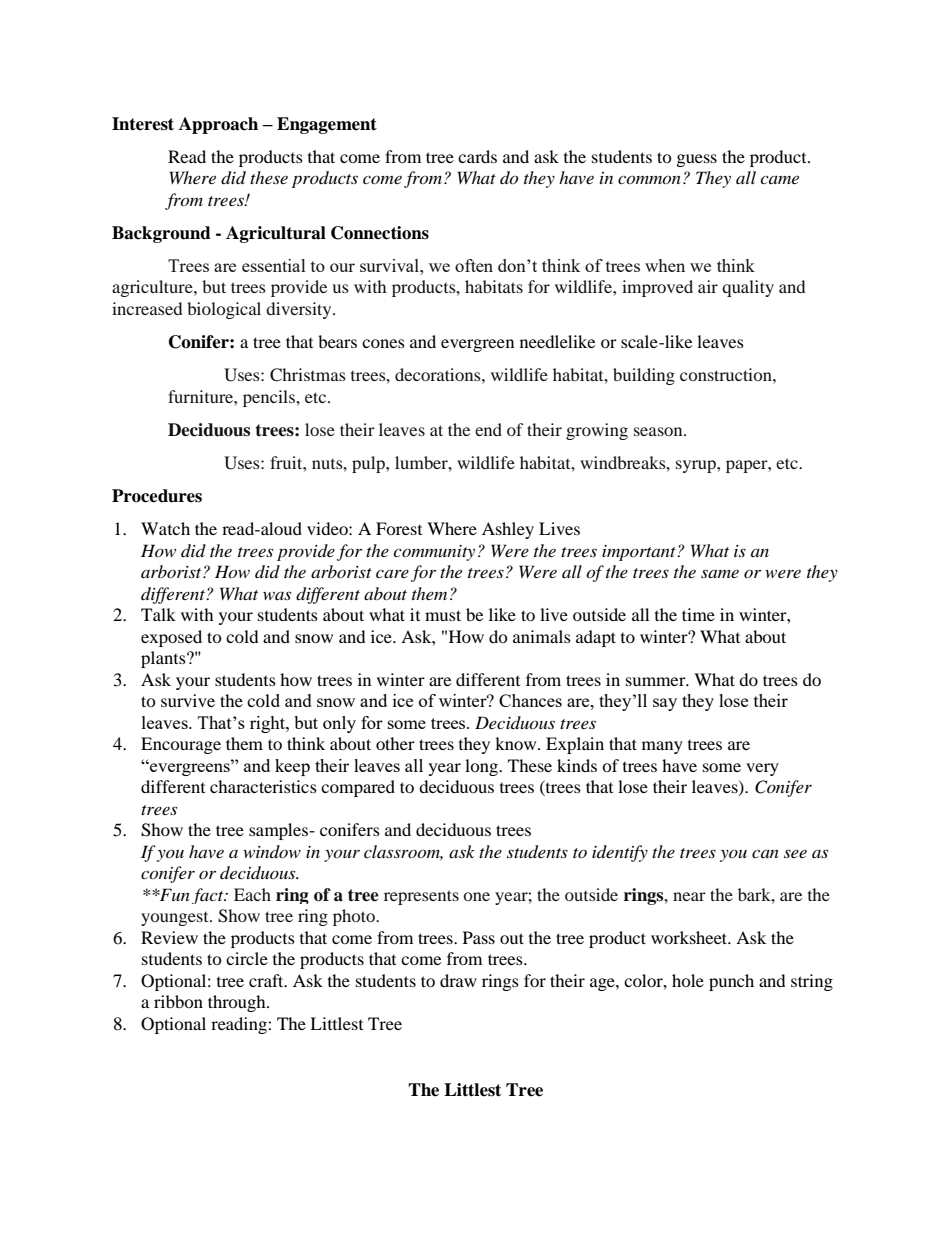 Image resolution: width=952 pixels, height=1233 pixels. Describe the element at coordinates (263, 786) in the screenshot. I see `characteristics` at that location.
